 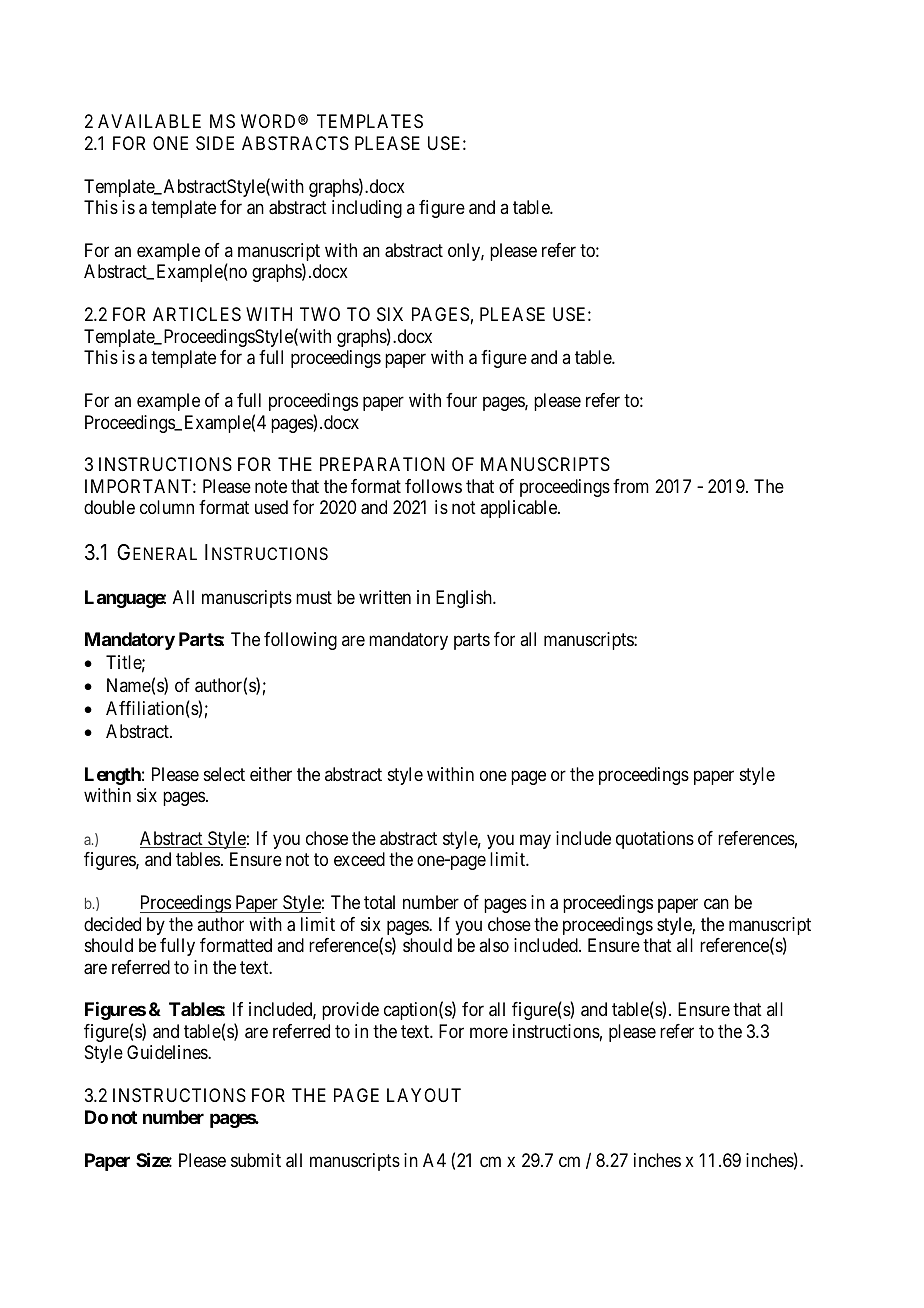 I want to click on four, so click(x=461, y=400).
